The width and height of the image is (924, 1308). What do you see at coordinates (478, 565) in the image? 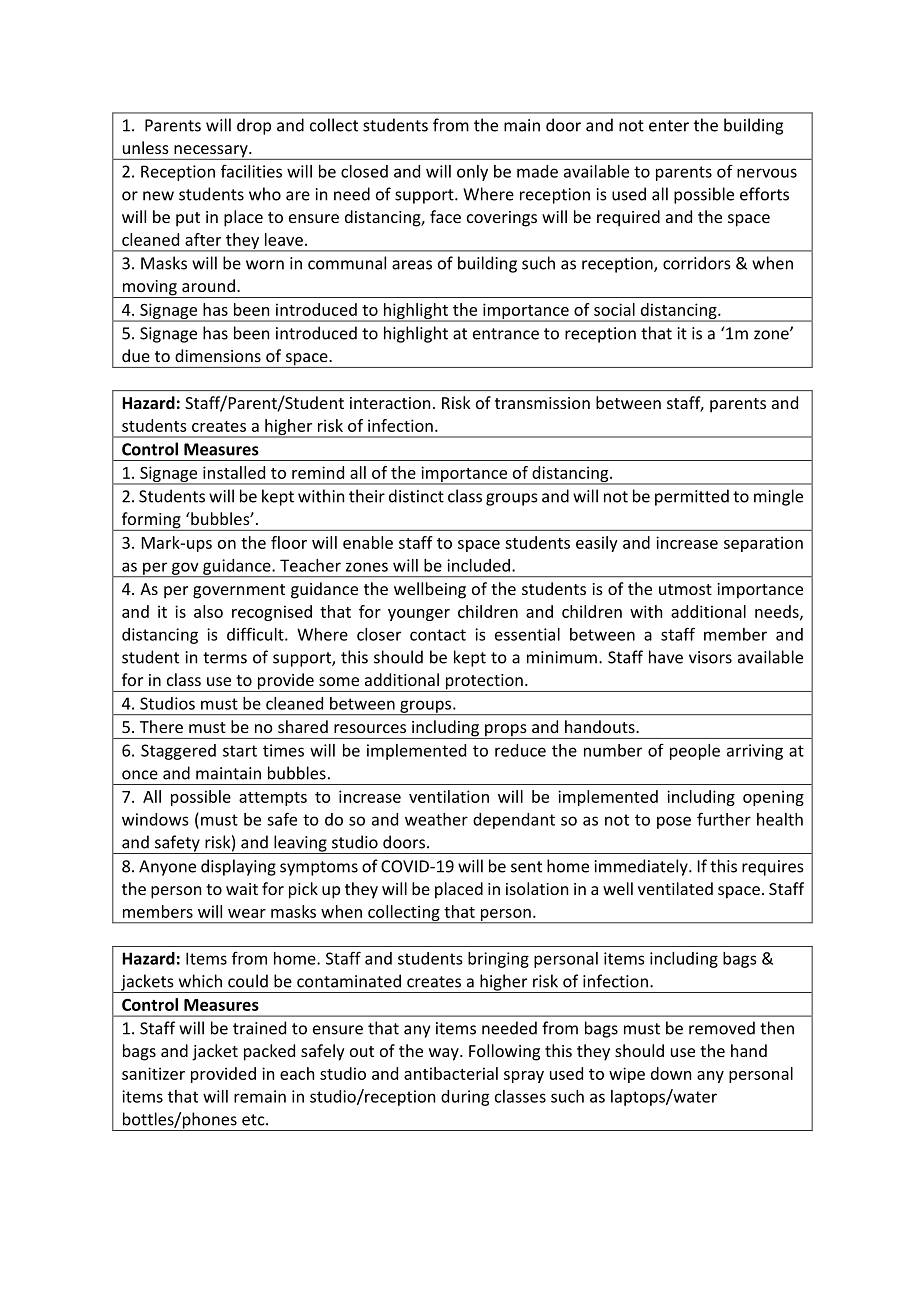
I see `included` at bounding box center [478, 565].
